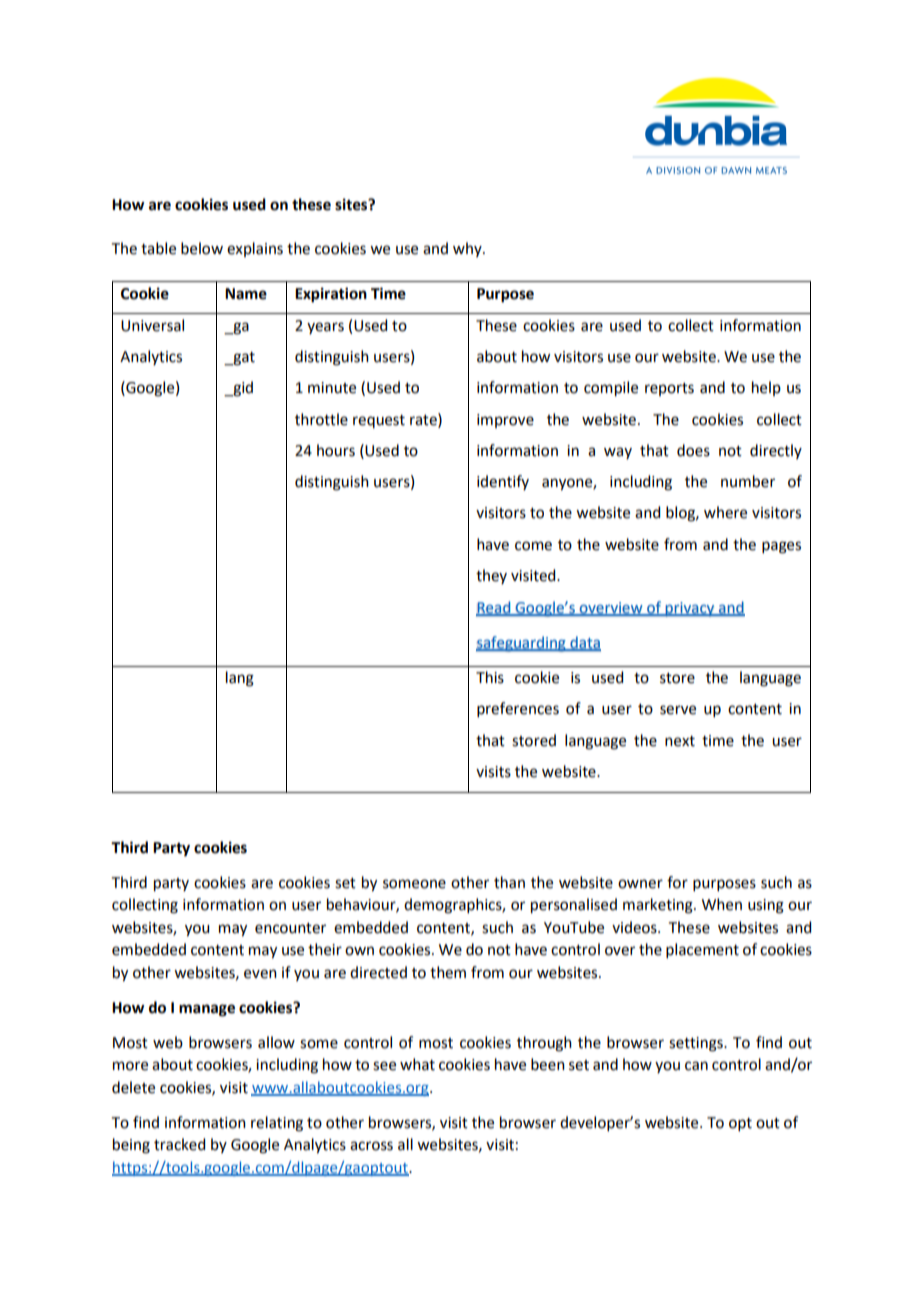  Describe the element at coordinates (468, 249) in the screenshot. I see `why` at that location.
